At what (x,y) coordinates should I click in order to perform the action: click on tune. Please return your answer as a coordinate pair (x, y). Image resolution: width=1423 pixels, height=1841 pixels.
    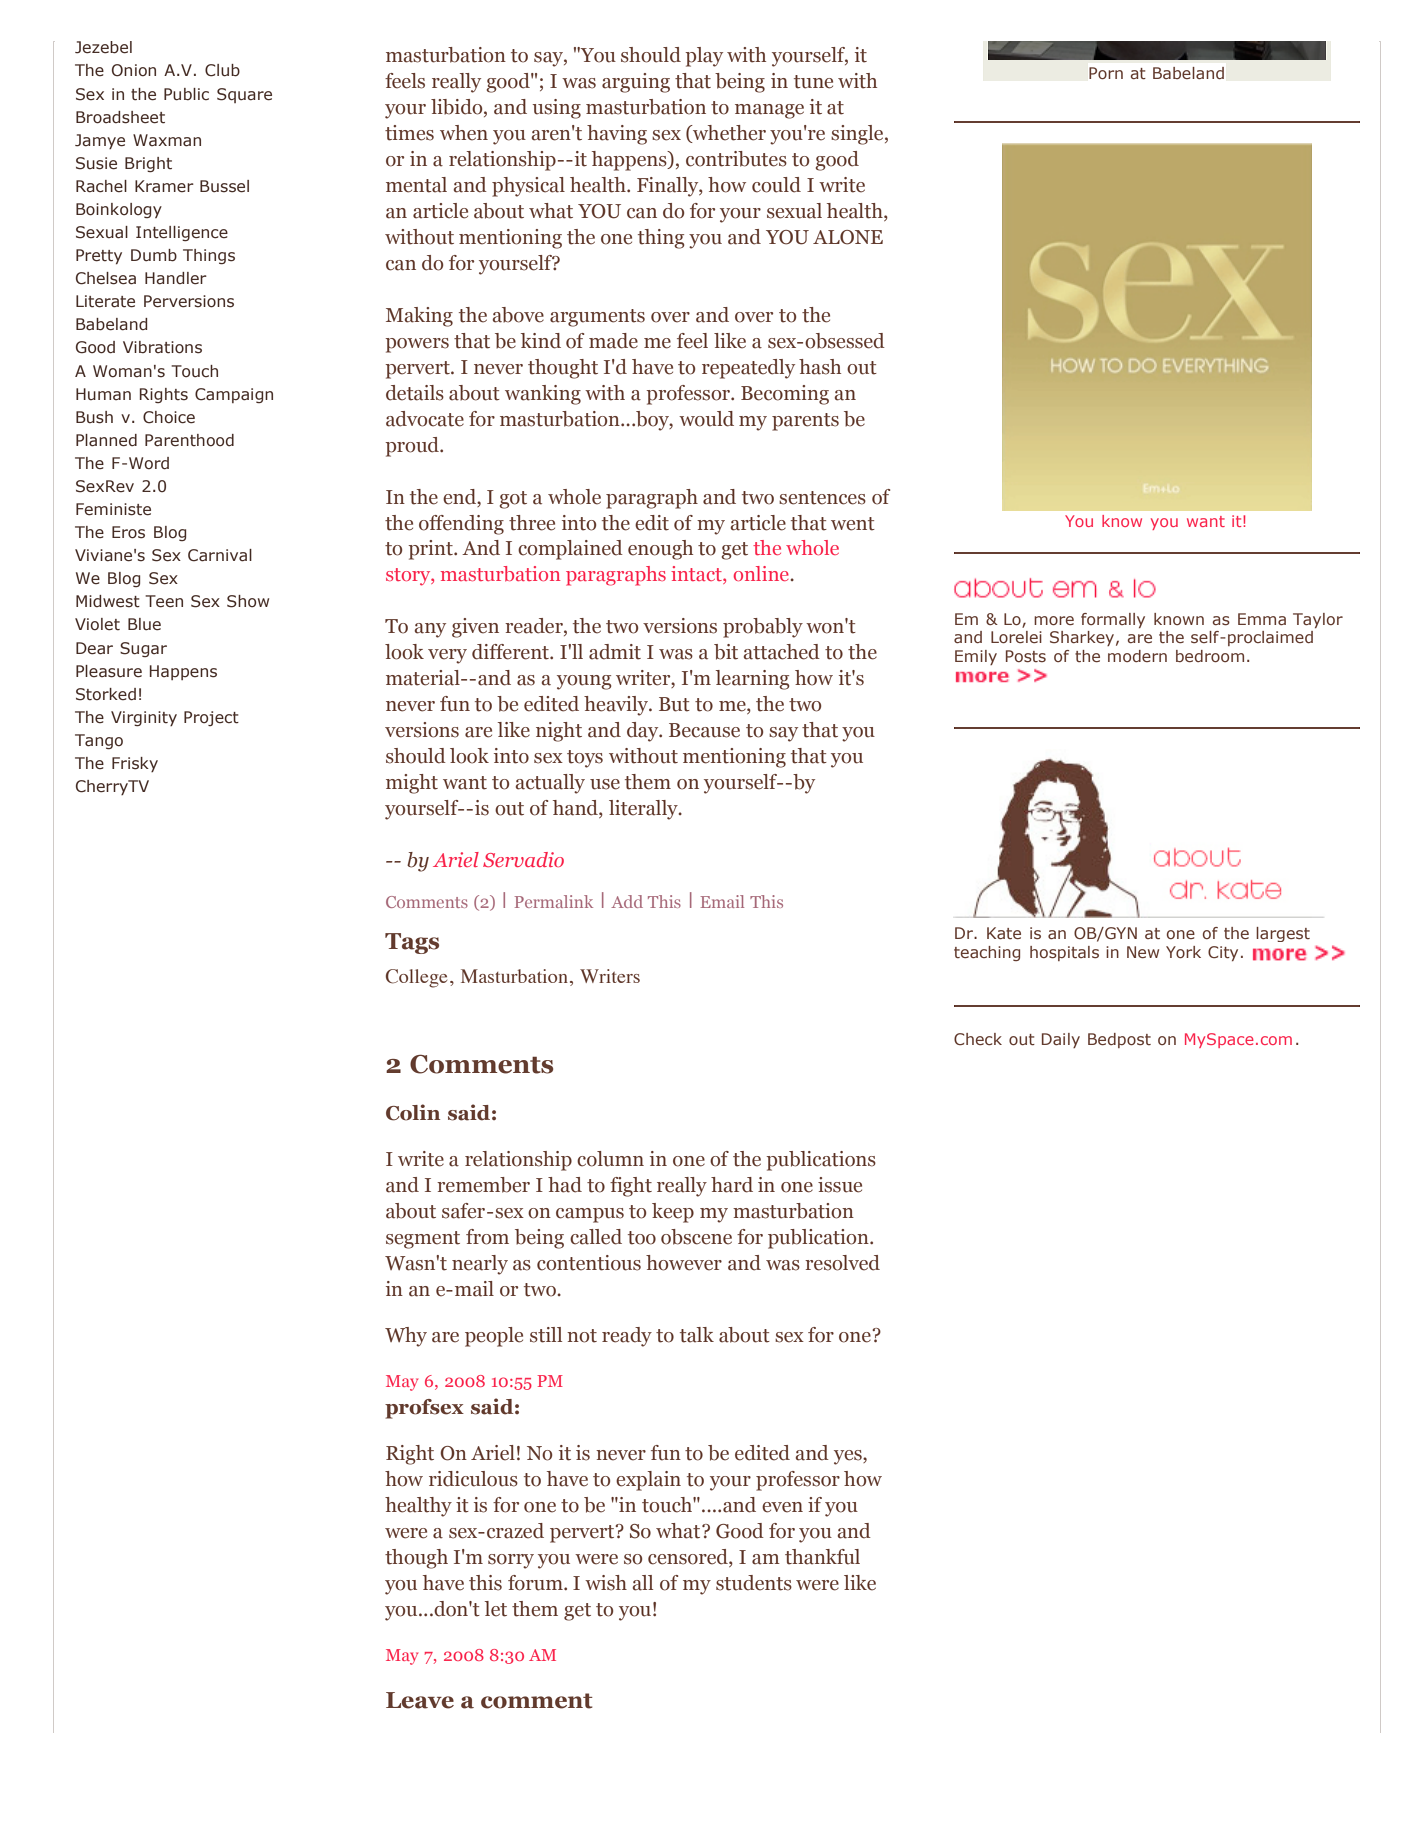
    Looking at the image, I should click on (813, 82).
